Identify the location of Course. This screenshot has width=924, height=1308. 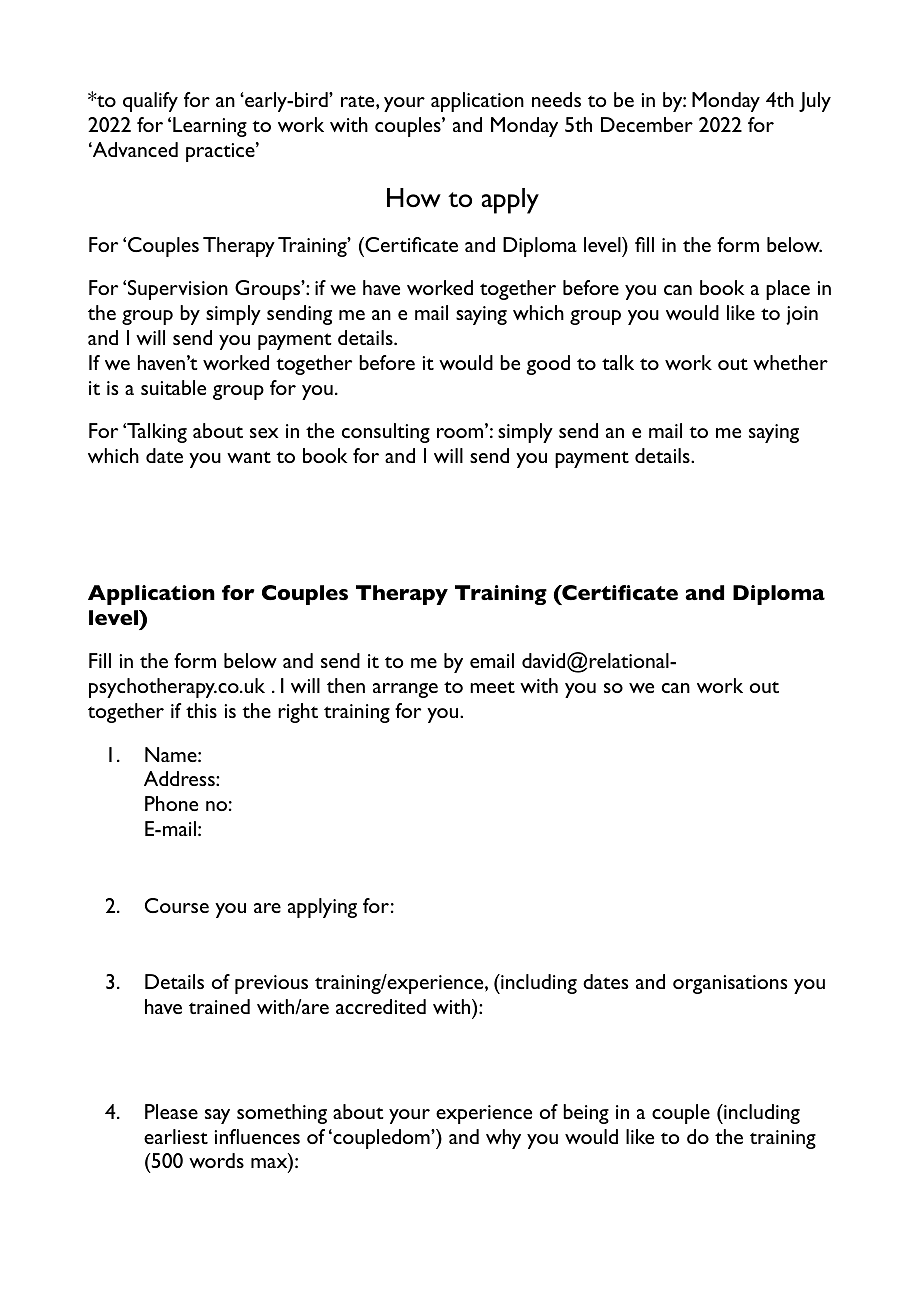
(177, 905).
